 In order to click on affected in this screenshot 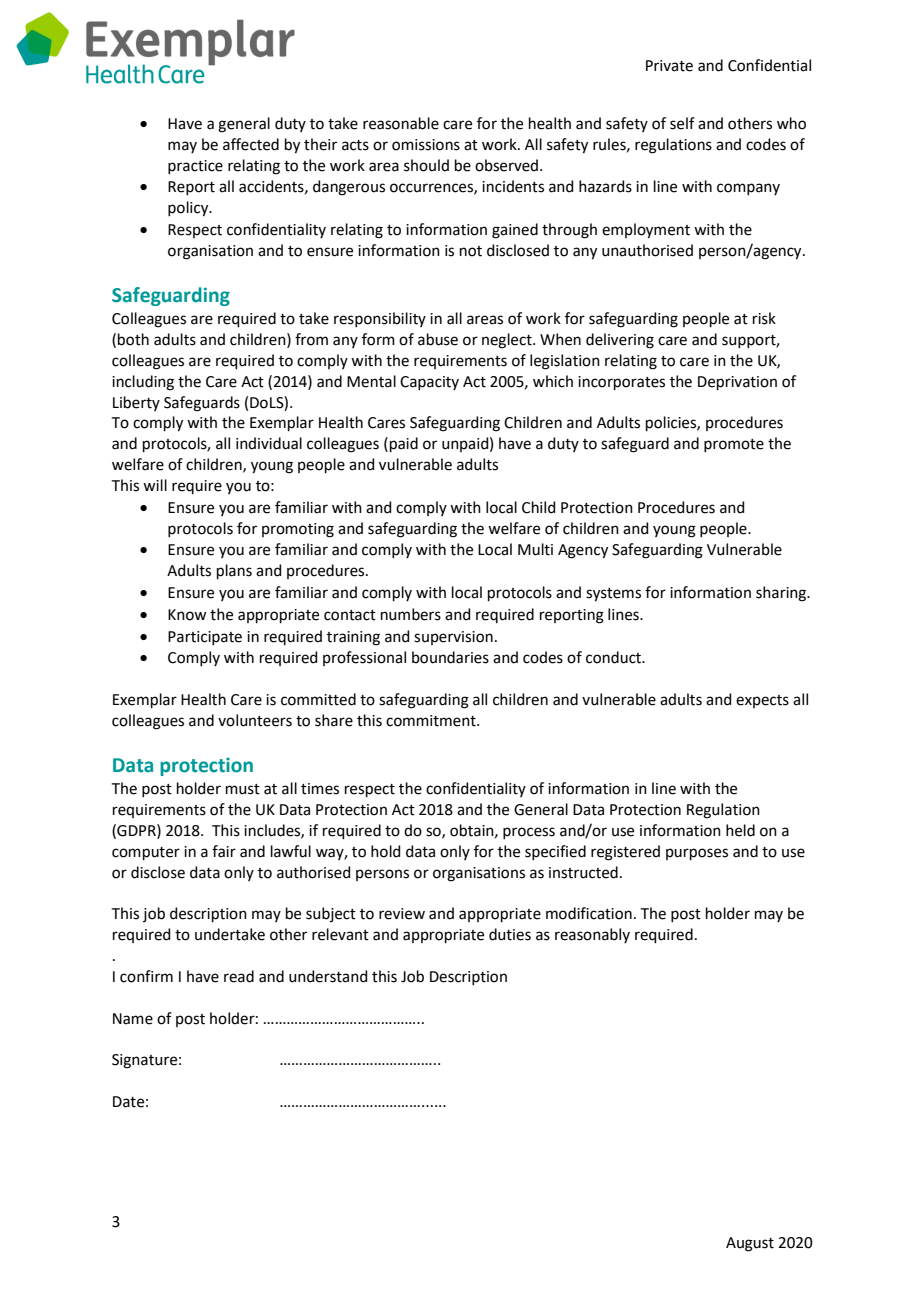, I will do `click(251, 144)`.
